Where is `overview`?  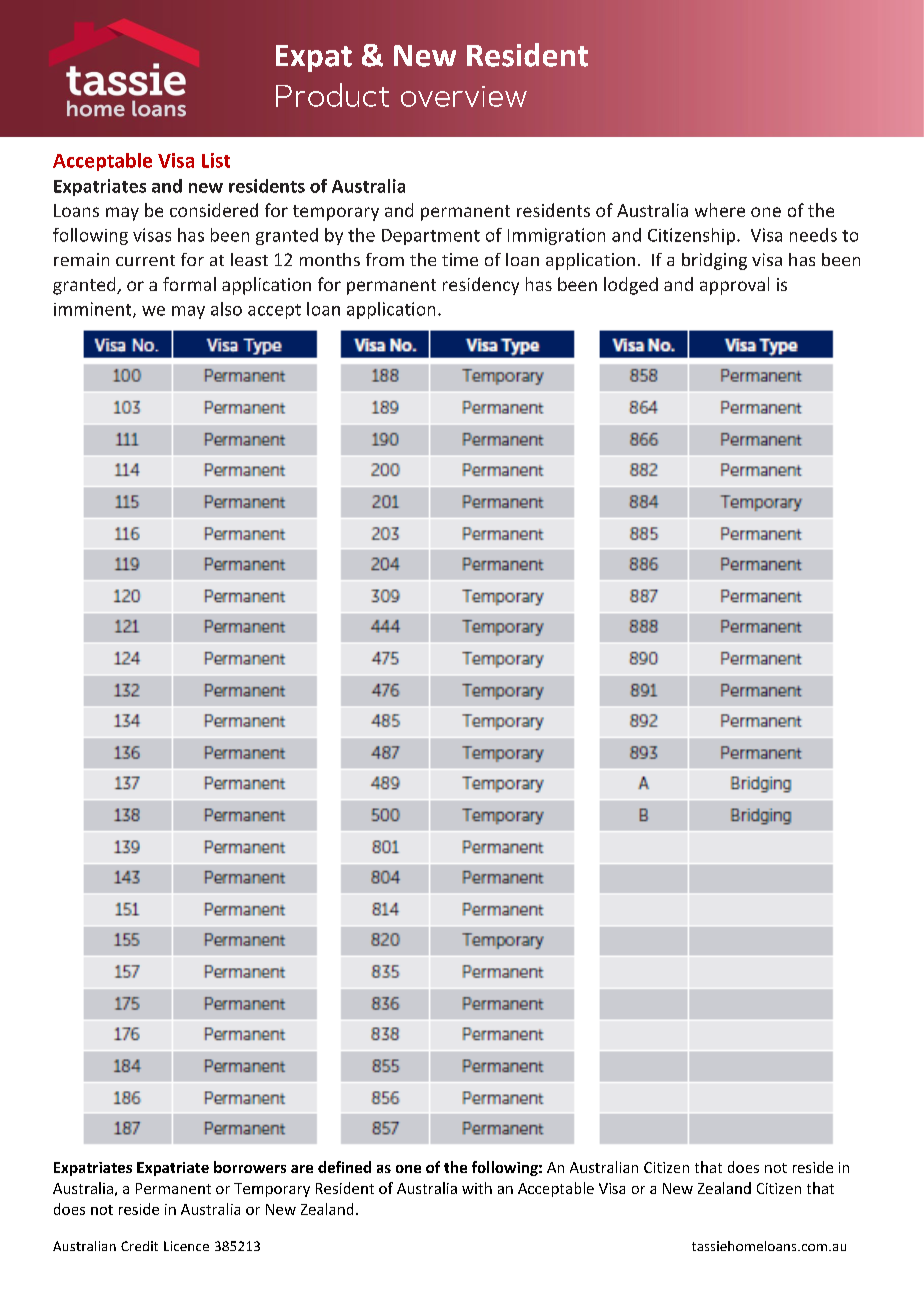
overview is located at coordinates (464, 96).
